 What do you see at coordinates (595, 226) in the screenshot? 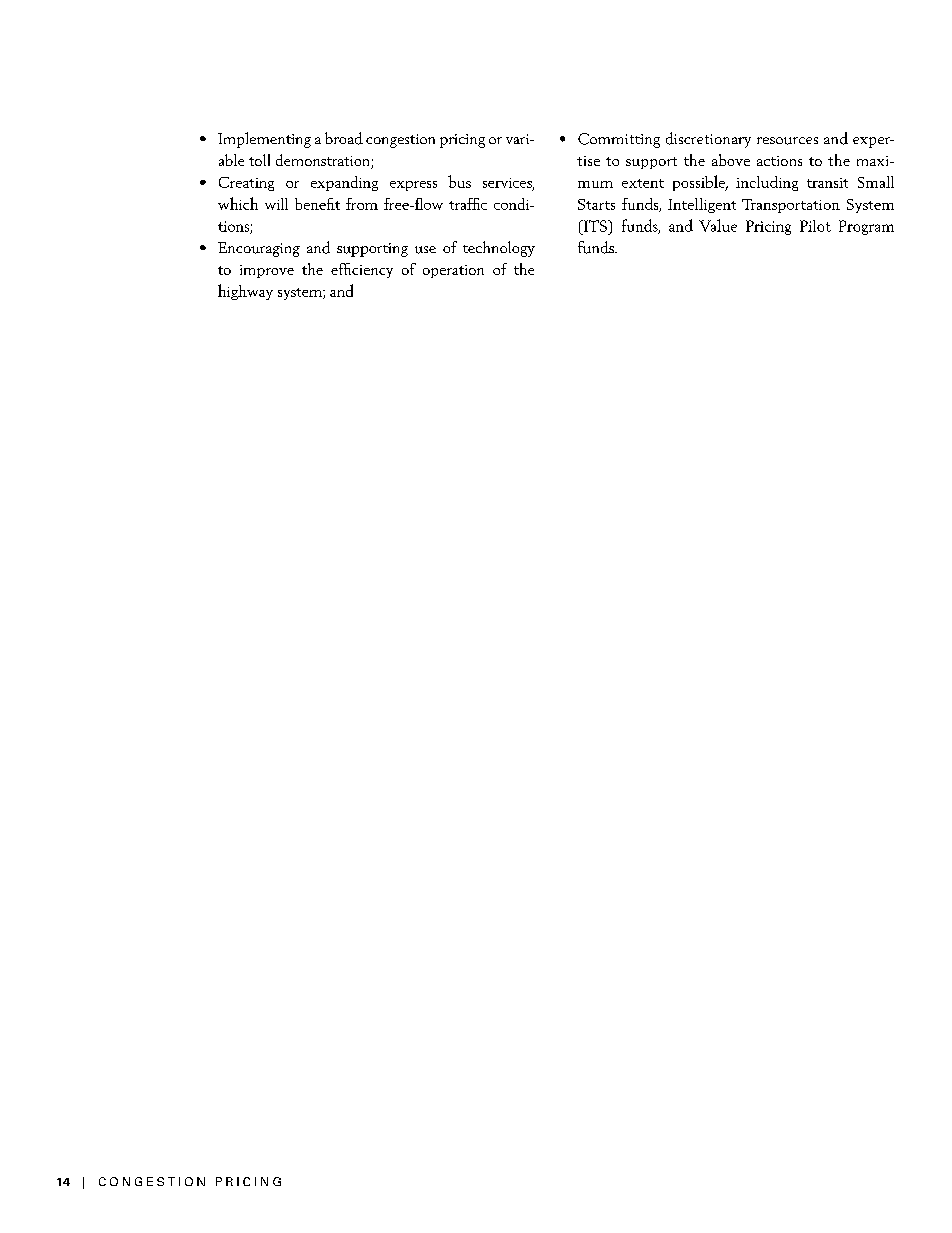
I see `ITS` at bounding box center [595, 226].
